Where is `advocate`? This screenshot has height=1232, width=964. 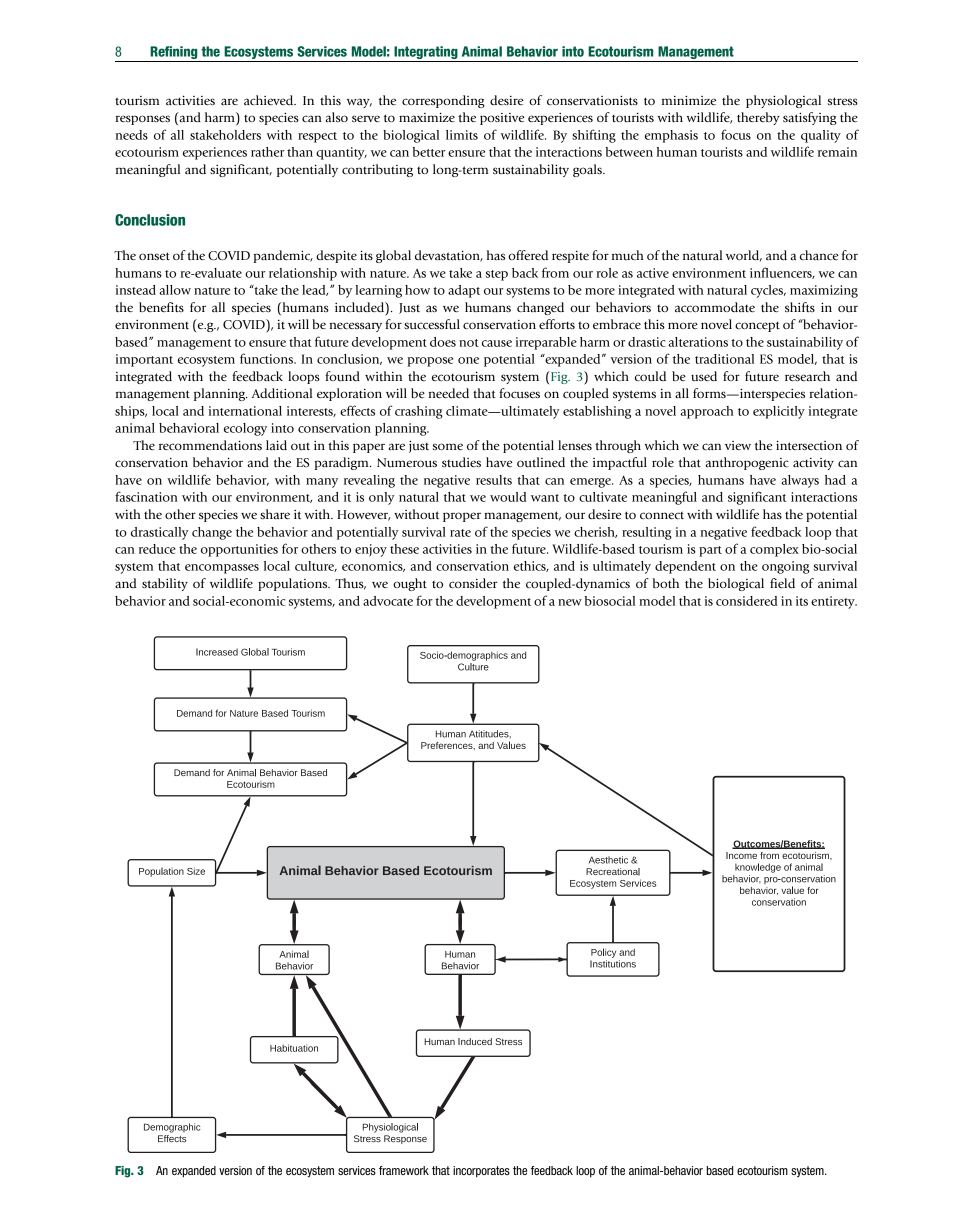
advocate is located at coordinates (388, 601).
